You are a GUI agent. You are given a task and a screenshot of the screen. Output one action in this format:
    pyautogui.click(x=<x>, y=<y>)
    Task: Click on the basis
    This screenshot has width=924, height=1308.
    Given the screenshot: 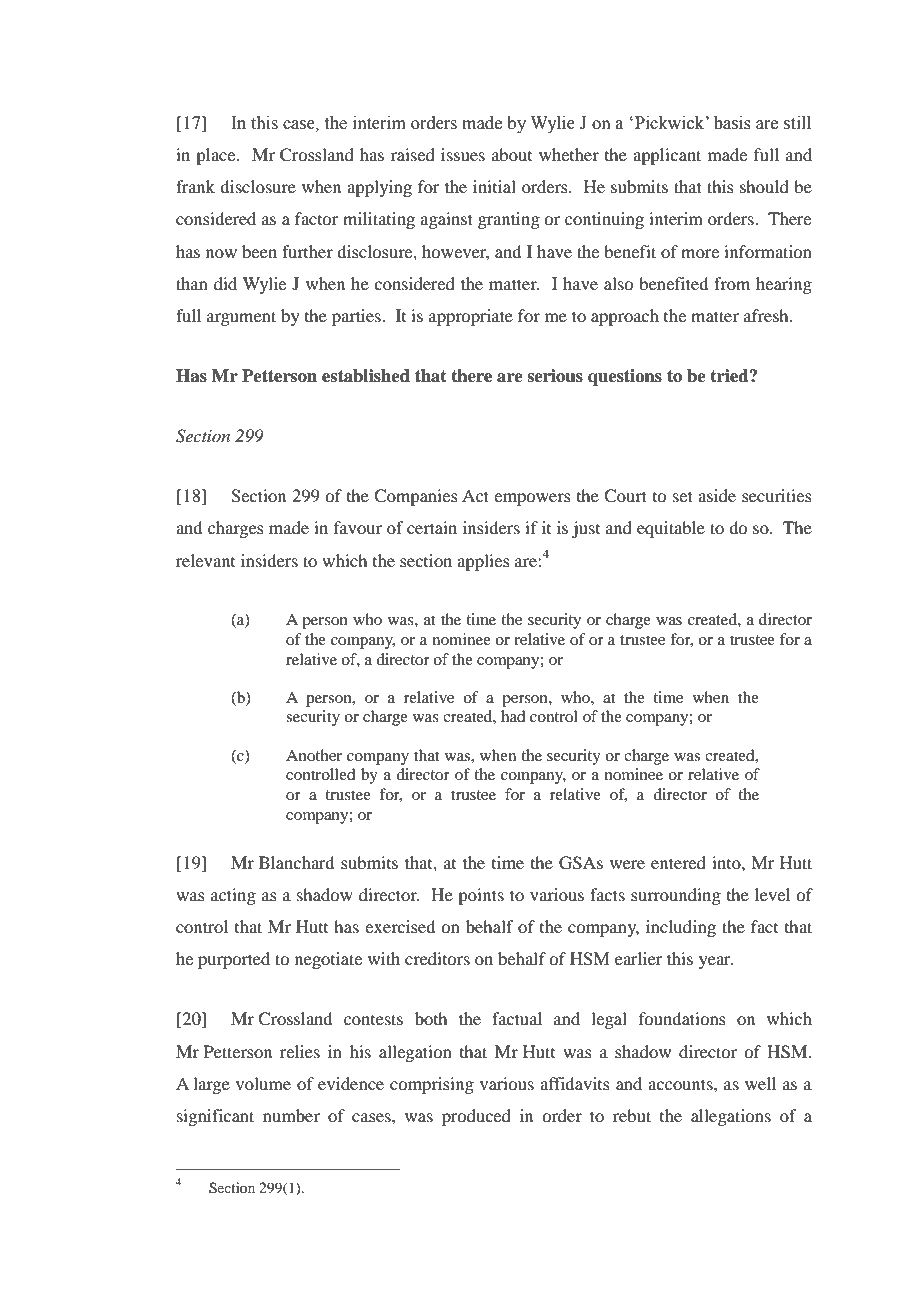 What is the action you would take?
    pyautogui.click(x=732, y=123)
